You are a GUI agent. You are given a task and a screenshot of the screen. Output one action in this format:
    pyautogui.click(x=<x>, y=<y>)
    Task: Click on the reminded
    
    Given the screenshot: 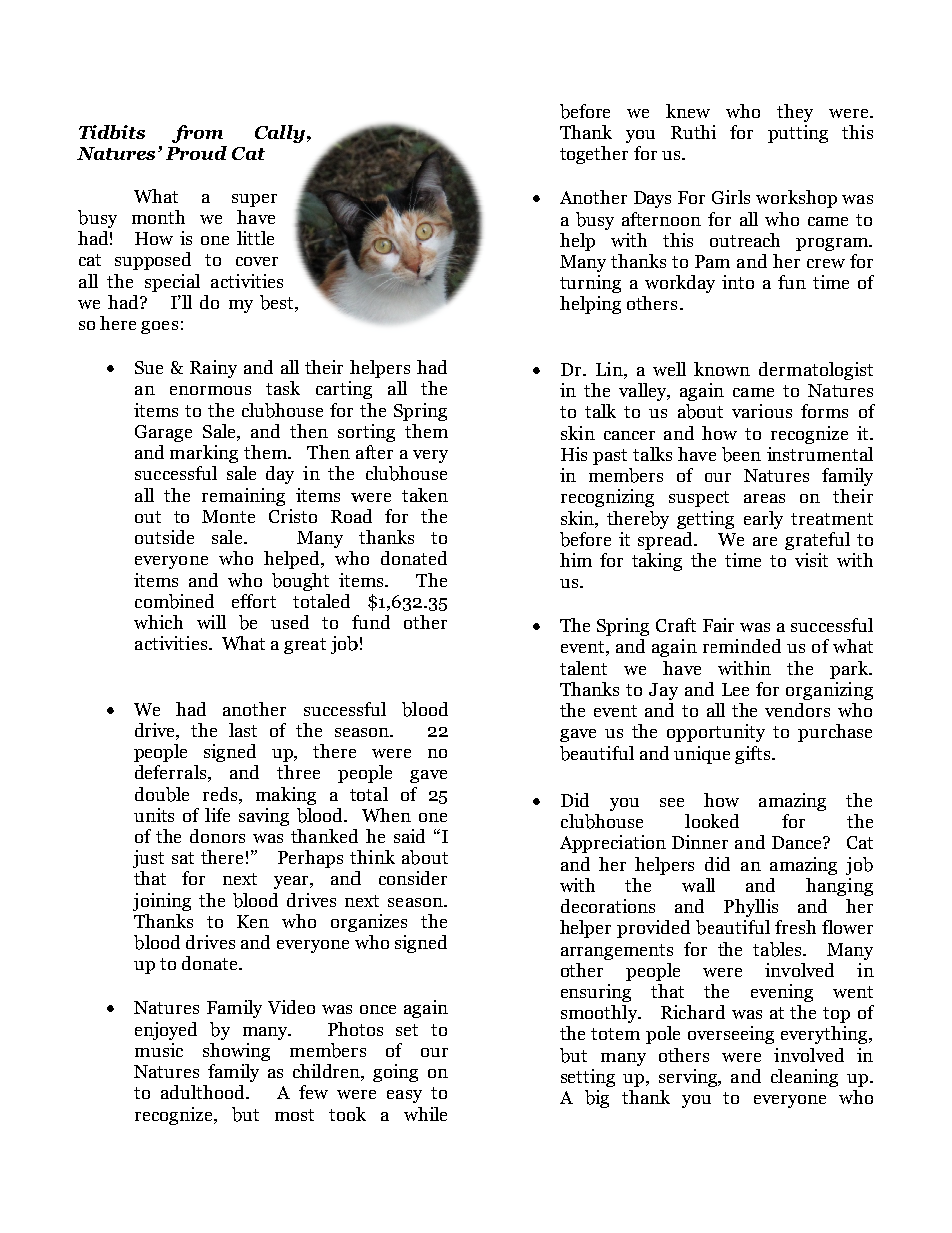 What is the action you would take?
    pyautogui.click(x=742, y=646)
